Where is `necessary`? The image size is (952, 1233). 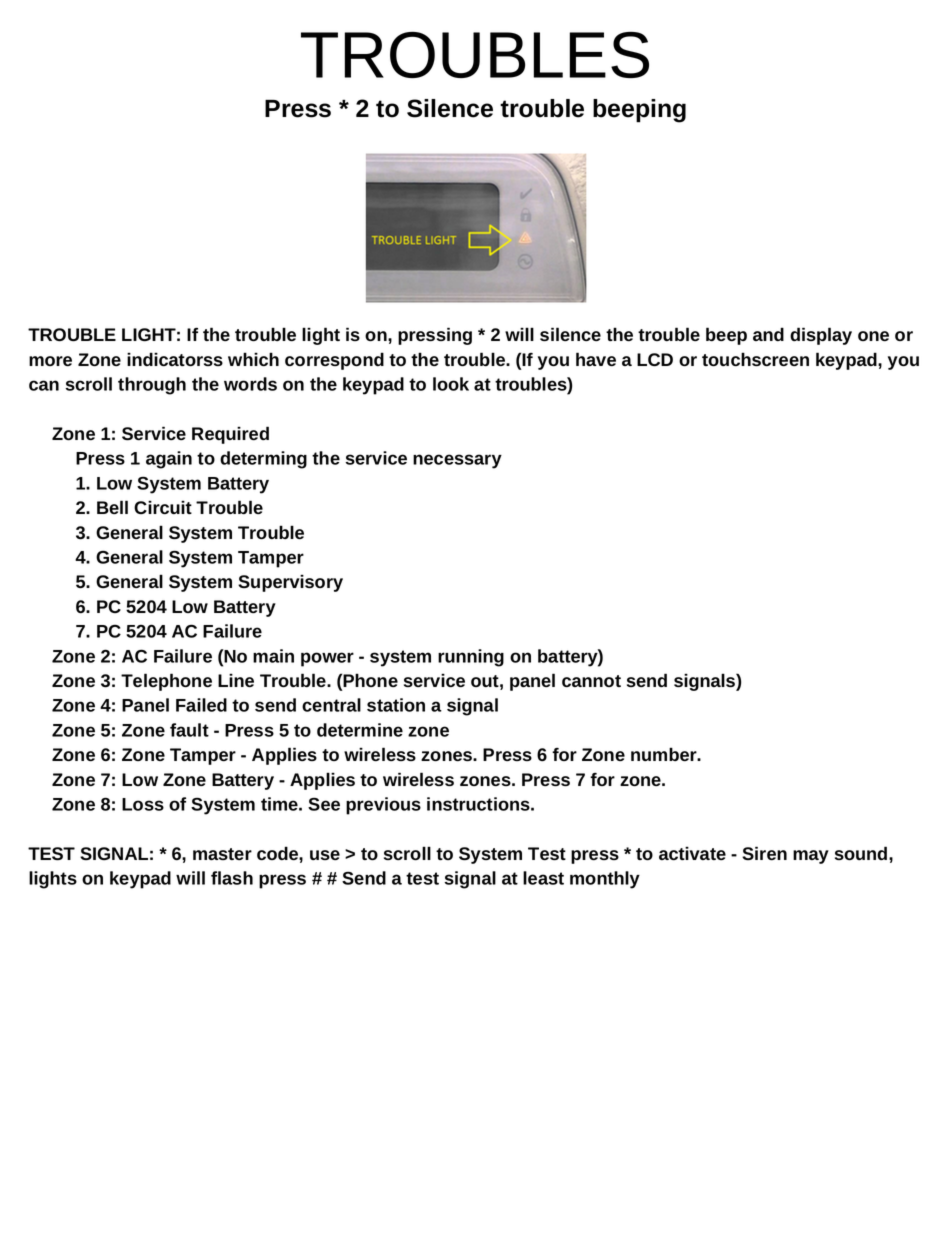 necessary is located at coordinates (457, 461).
